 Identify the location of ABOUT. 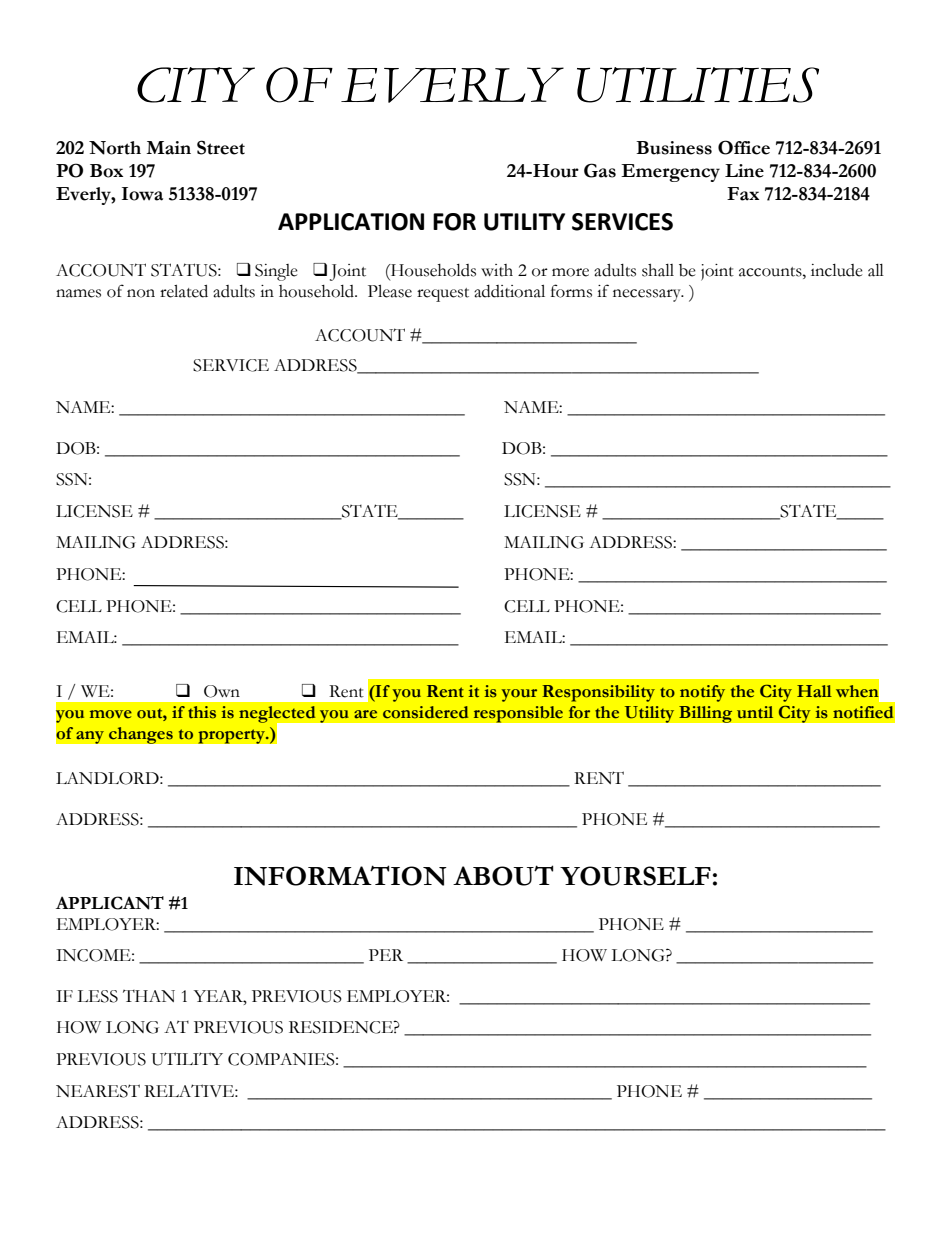
(503, 875).
